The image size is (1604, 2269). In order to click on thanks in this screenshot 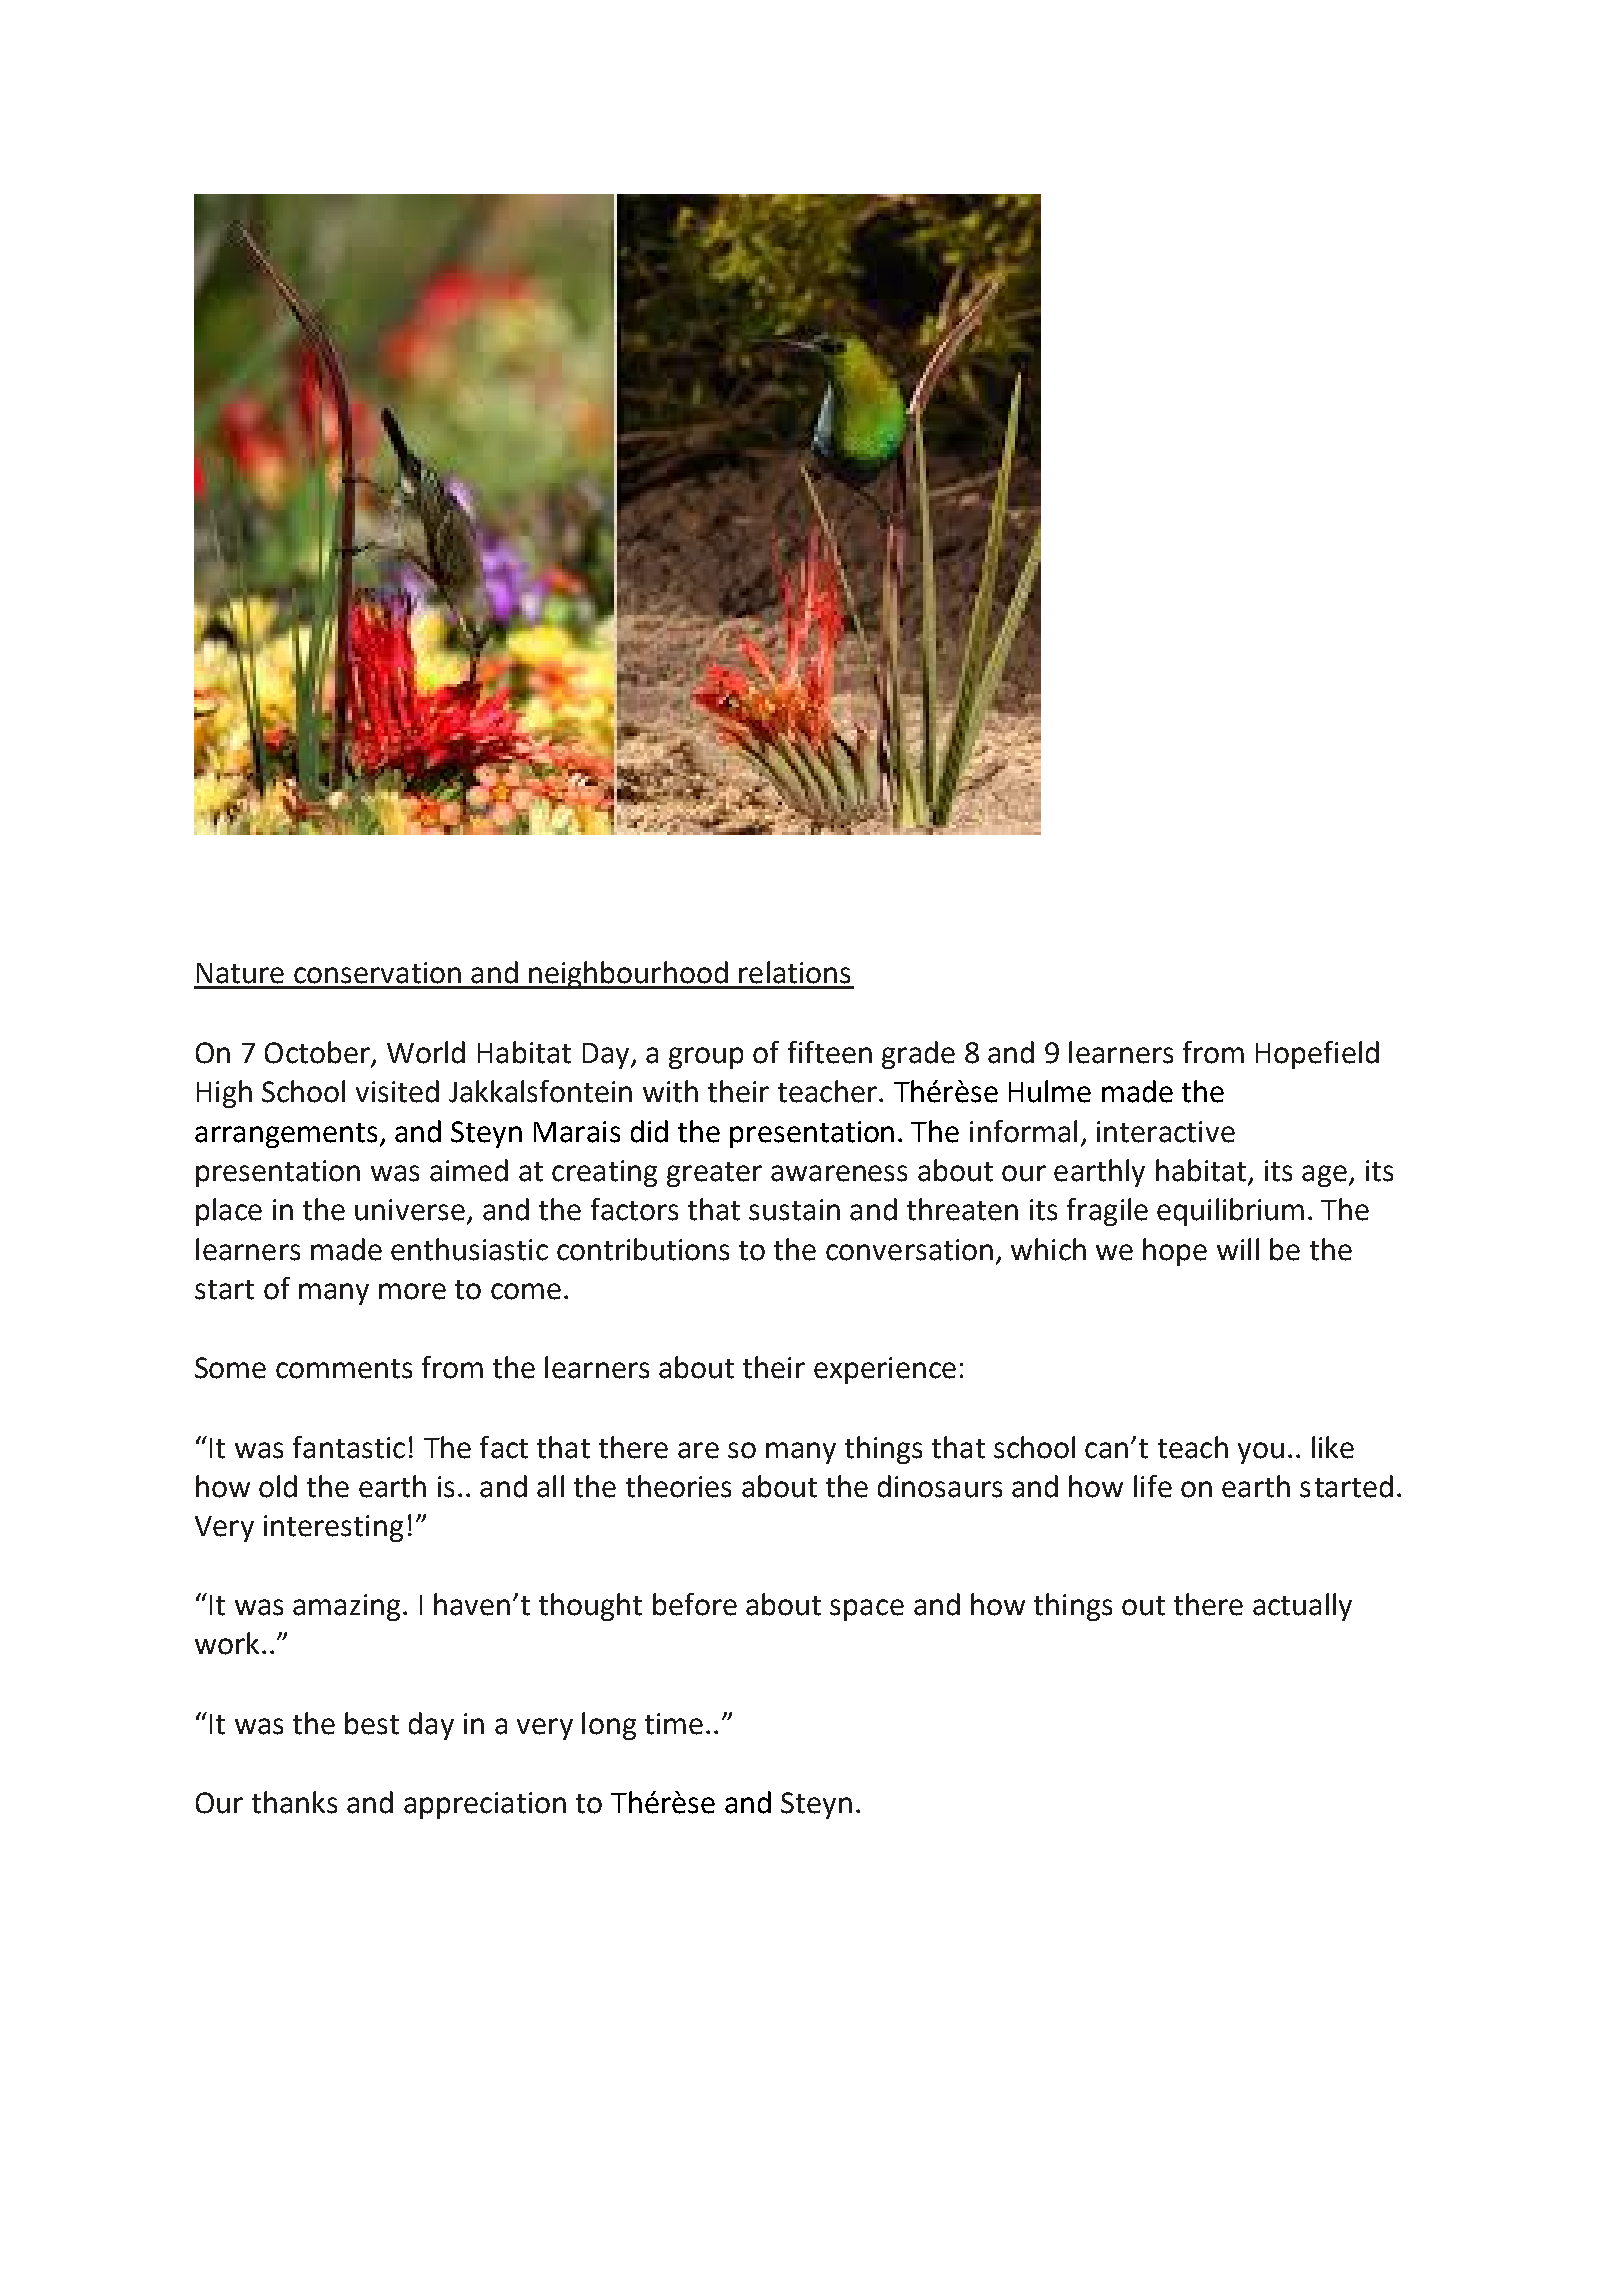, I will do `click(294, 1802)`.
